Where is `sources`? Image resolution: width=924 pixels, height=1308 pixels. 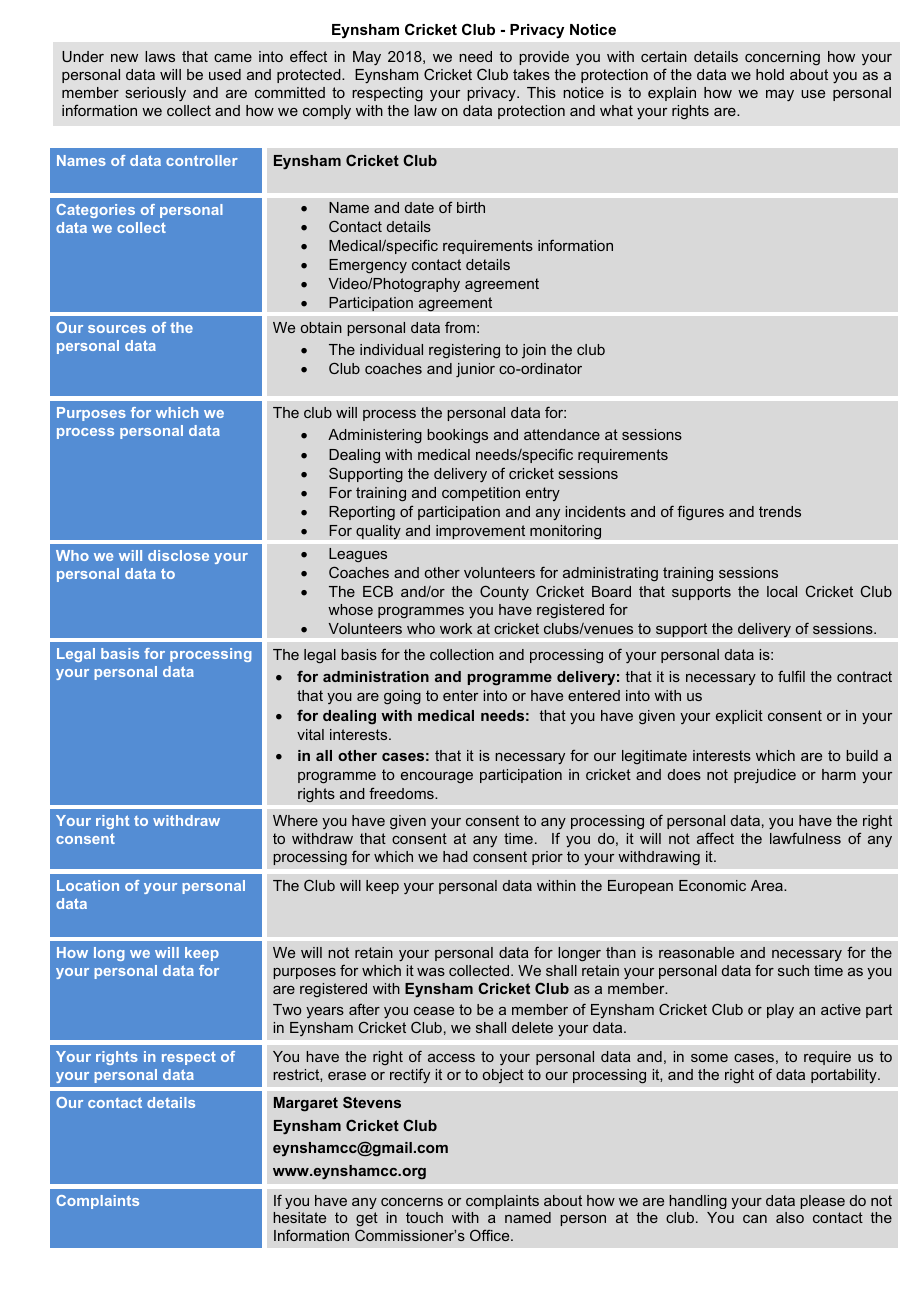 sources is located at coordinates (117, 329).
